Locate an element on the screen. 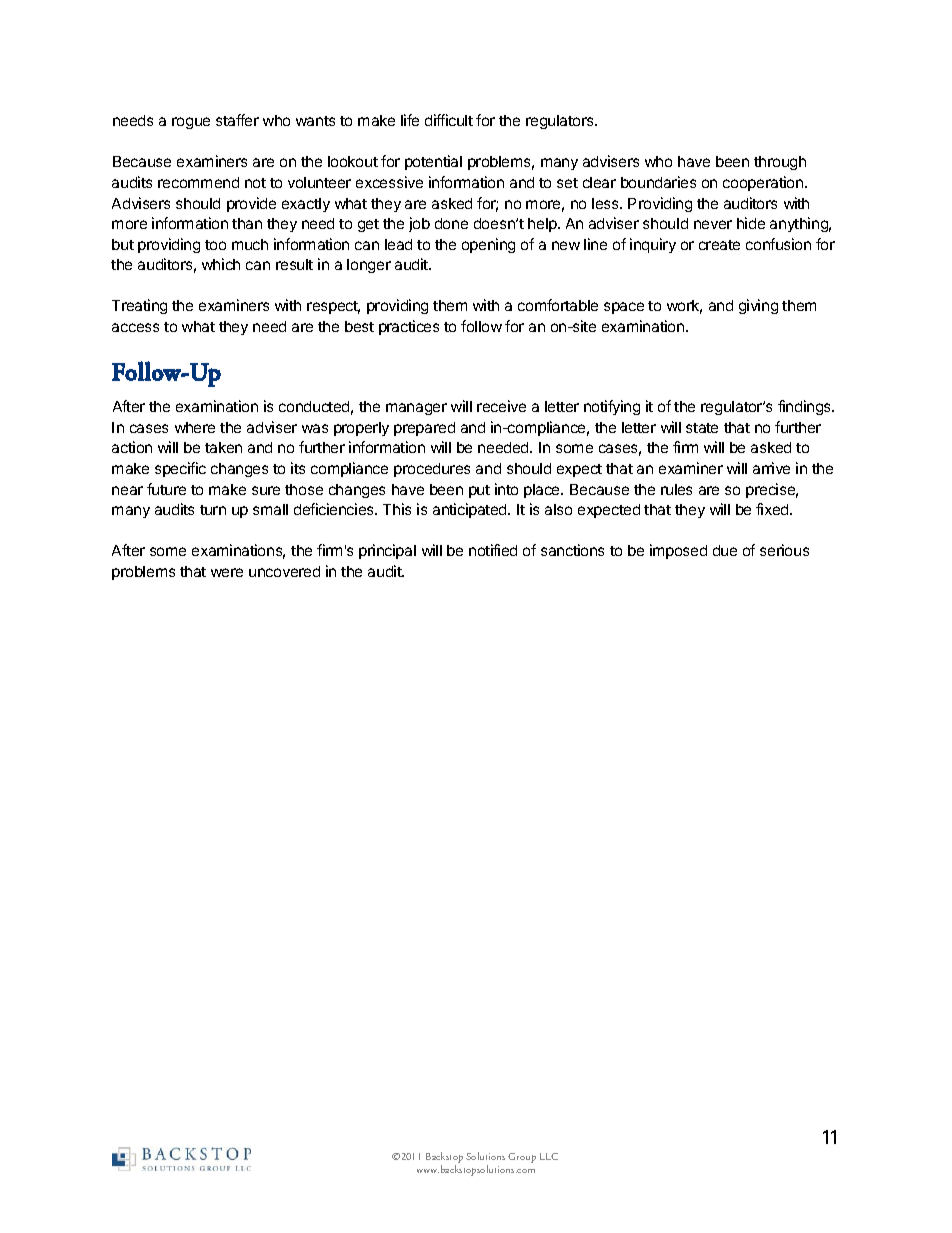 The width and height of the screenshot is (952, 1233). turn is located at coordinates (213, 510).
